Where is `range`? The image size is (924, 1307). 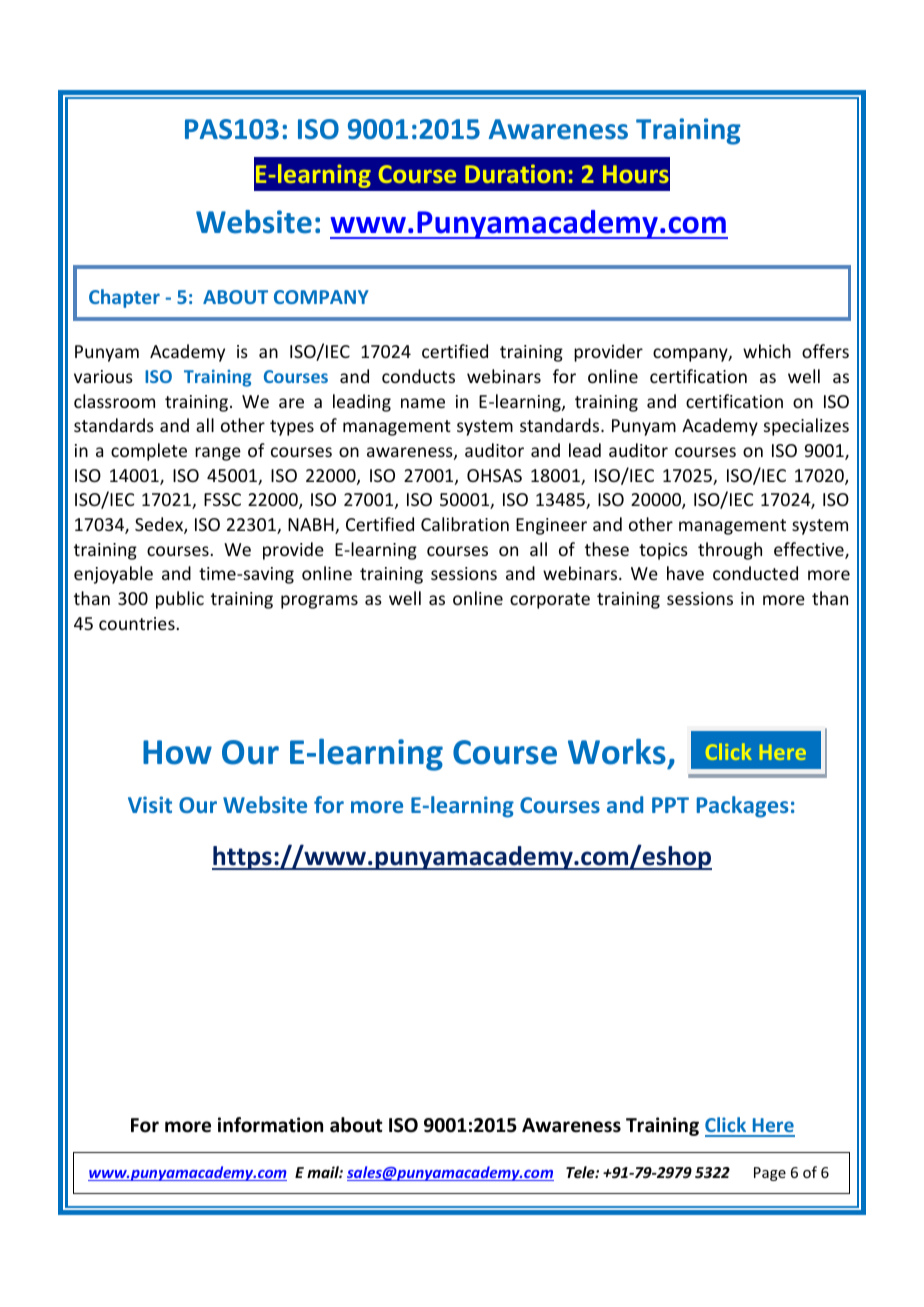 range is located at coordinates (218, 454).
